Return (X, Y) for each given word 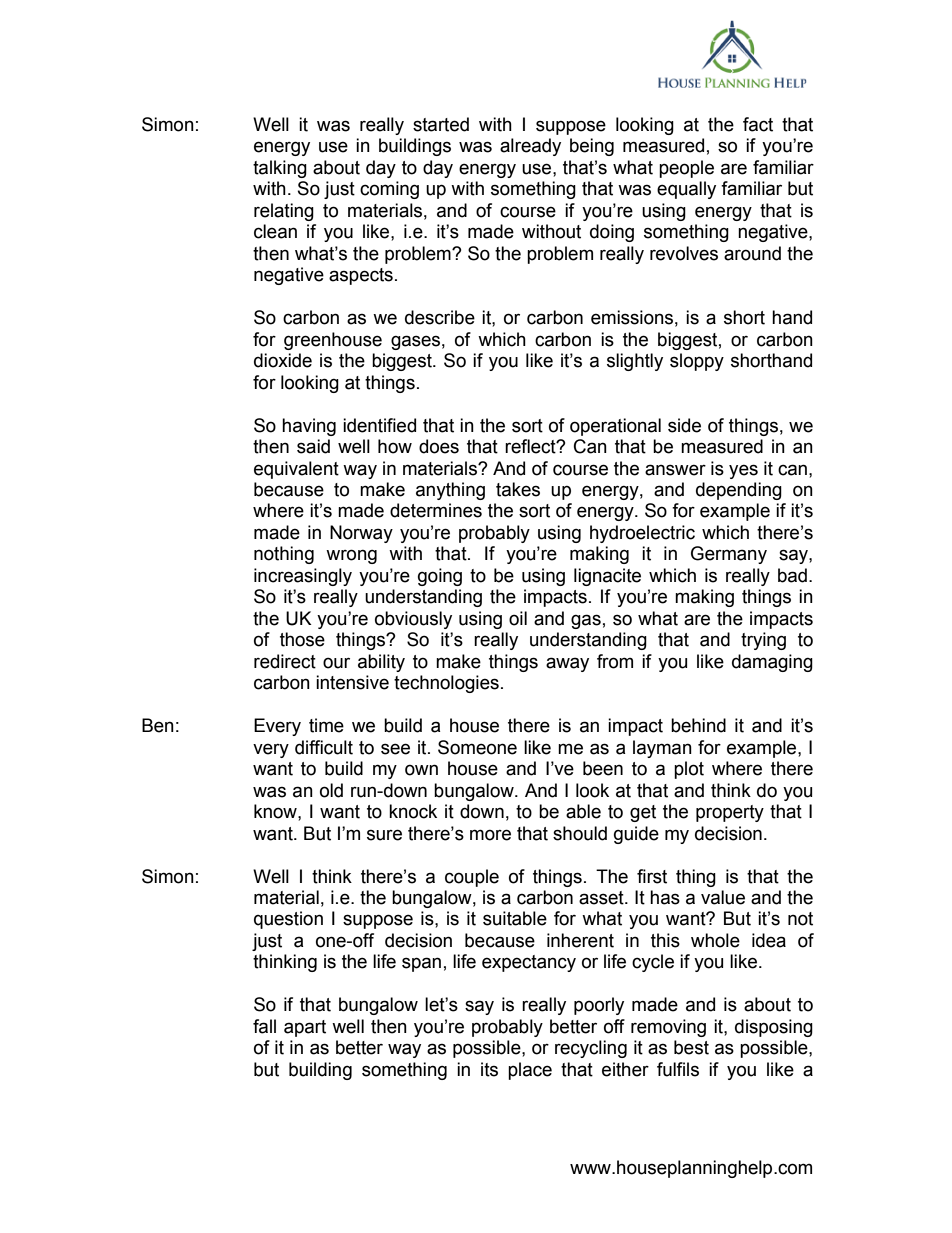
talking (280, 169)
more (490, 835)
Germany (729, 555)
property (730, 813)
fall (264, 1026)
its (489, 1069)
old (331, 790)
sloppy (697, 362)
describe (440, 317)
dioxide (283, 360)
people (686, 169)
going (440, 577)
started (441, 124)
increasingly (303, 577)
